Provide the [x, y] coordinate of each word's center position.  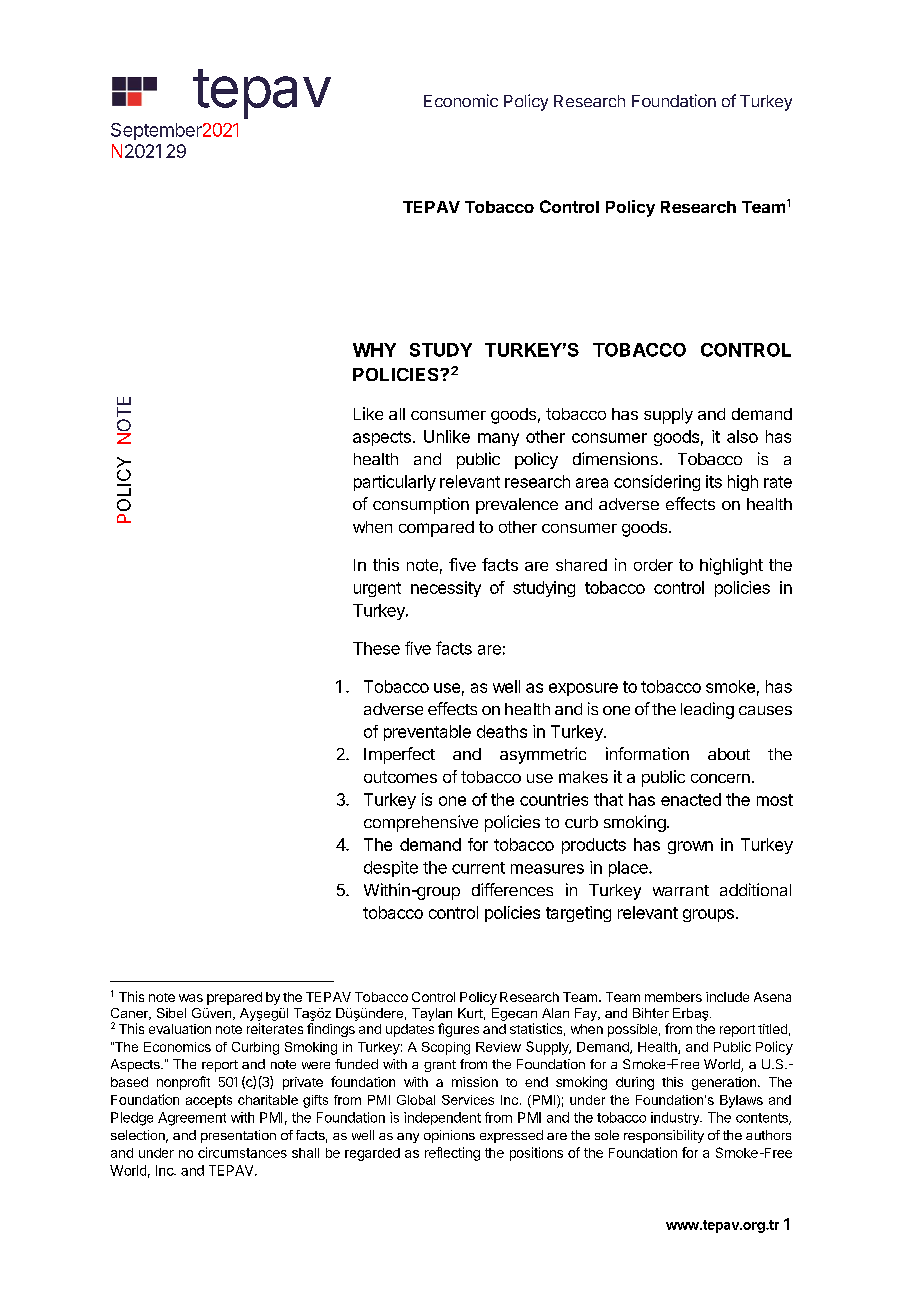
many [498, 439]
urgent [377, 589]
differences [512, 889]
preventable [427, 733]
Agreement [192, 1119]
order [653, 565]
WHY [374, 350]
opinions [449, 1136]
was [191, 998]
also [742, 436]
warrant [681, 890]
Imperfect [399, 755]
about [729, 754]
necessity [446, 589]
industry [676, 1118]
